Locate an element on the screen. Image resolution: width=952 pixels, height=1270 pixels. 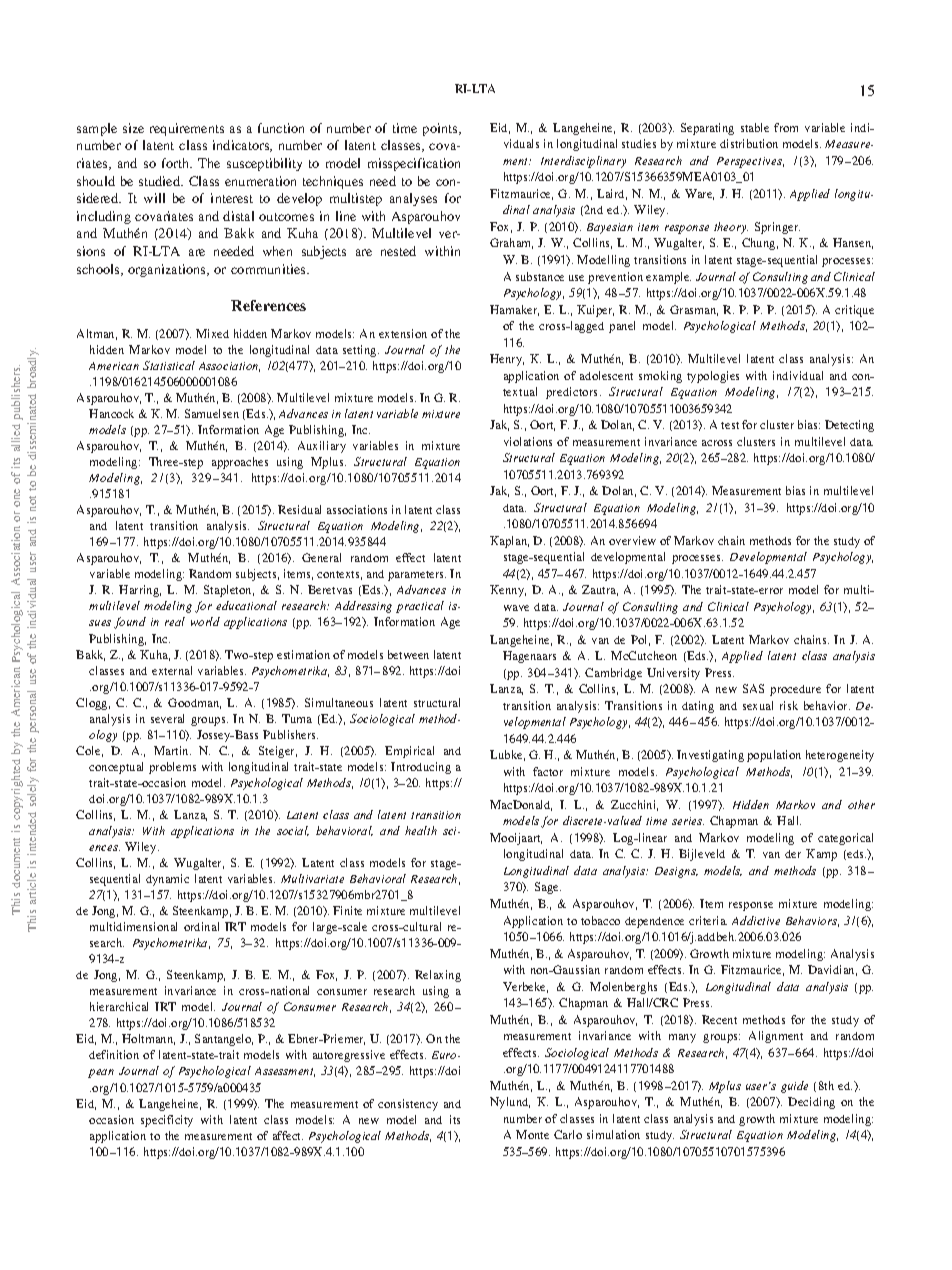
points is located at coordinates (441, 129).
